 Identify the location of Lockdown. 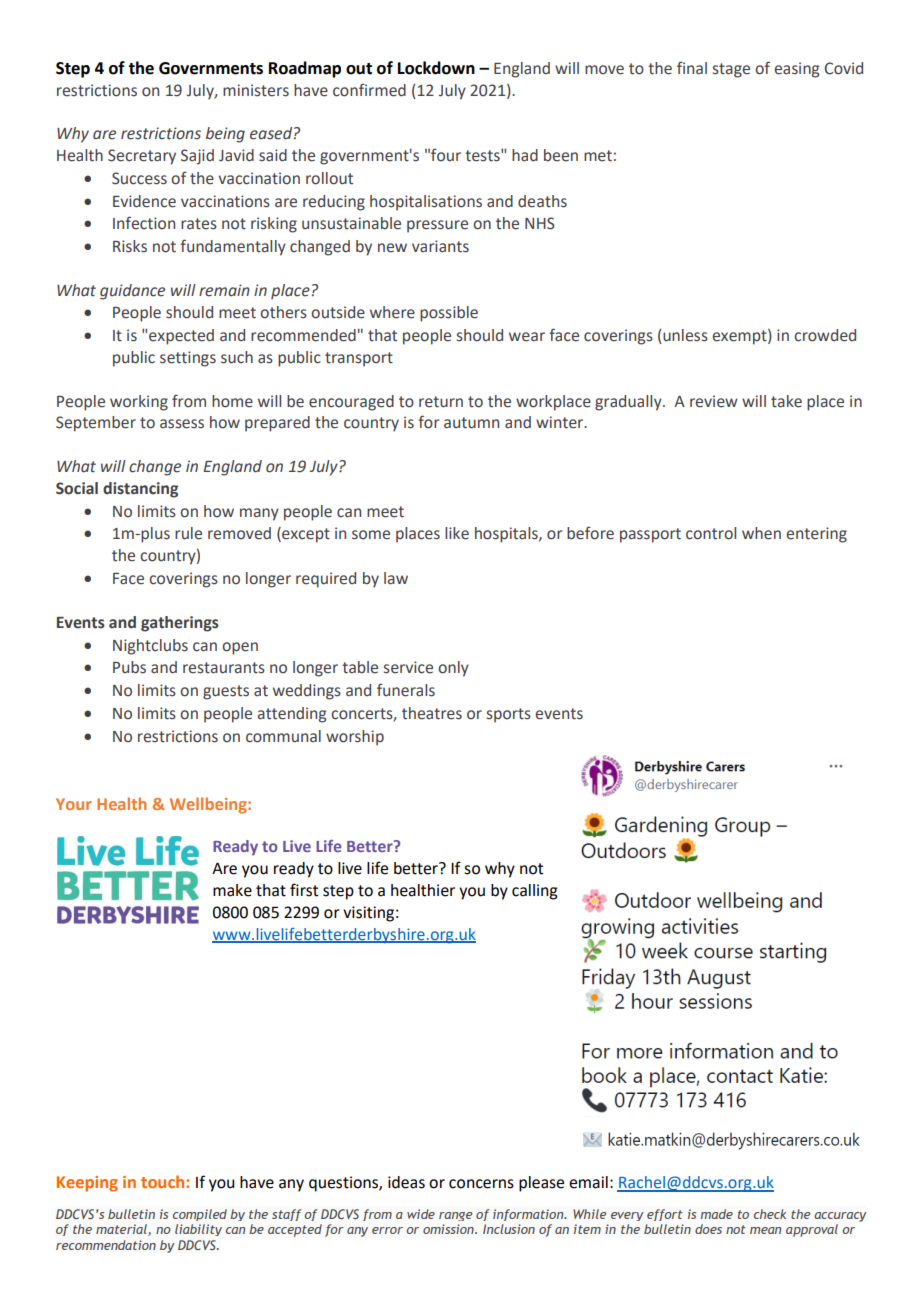
(436, 68).
